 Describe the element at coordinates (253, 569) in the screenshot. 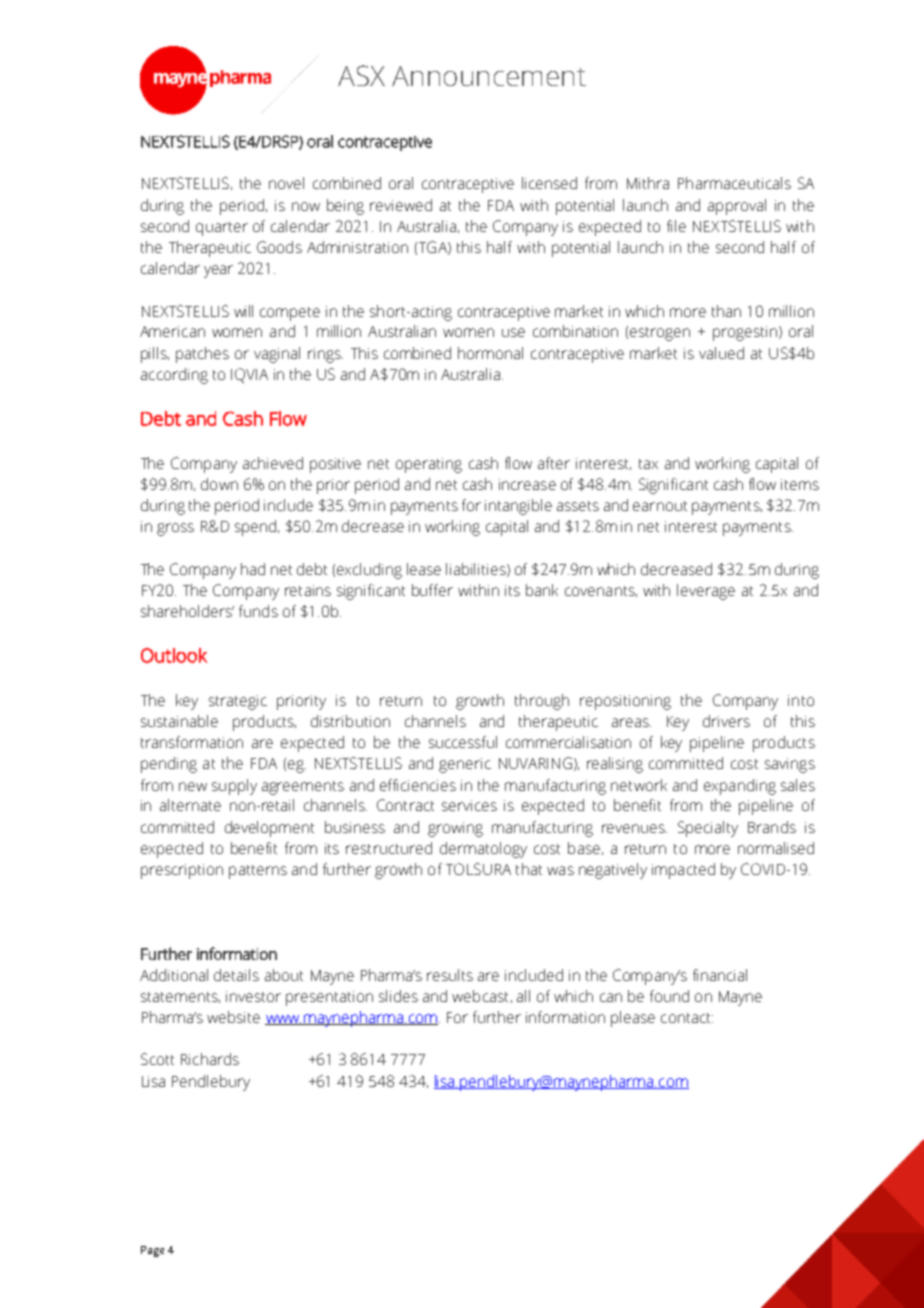

I see `had` at that location.
